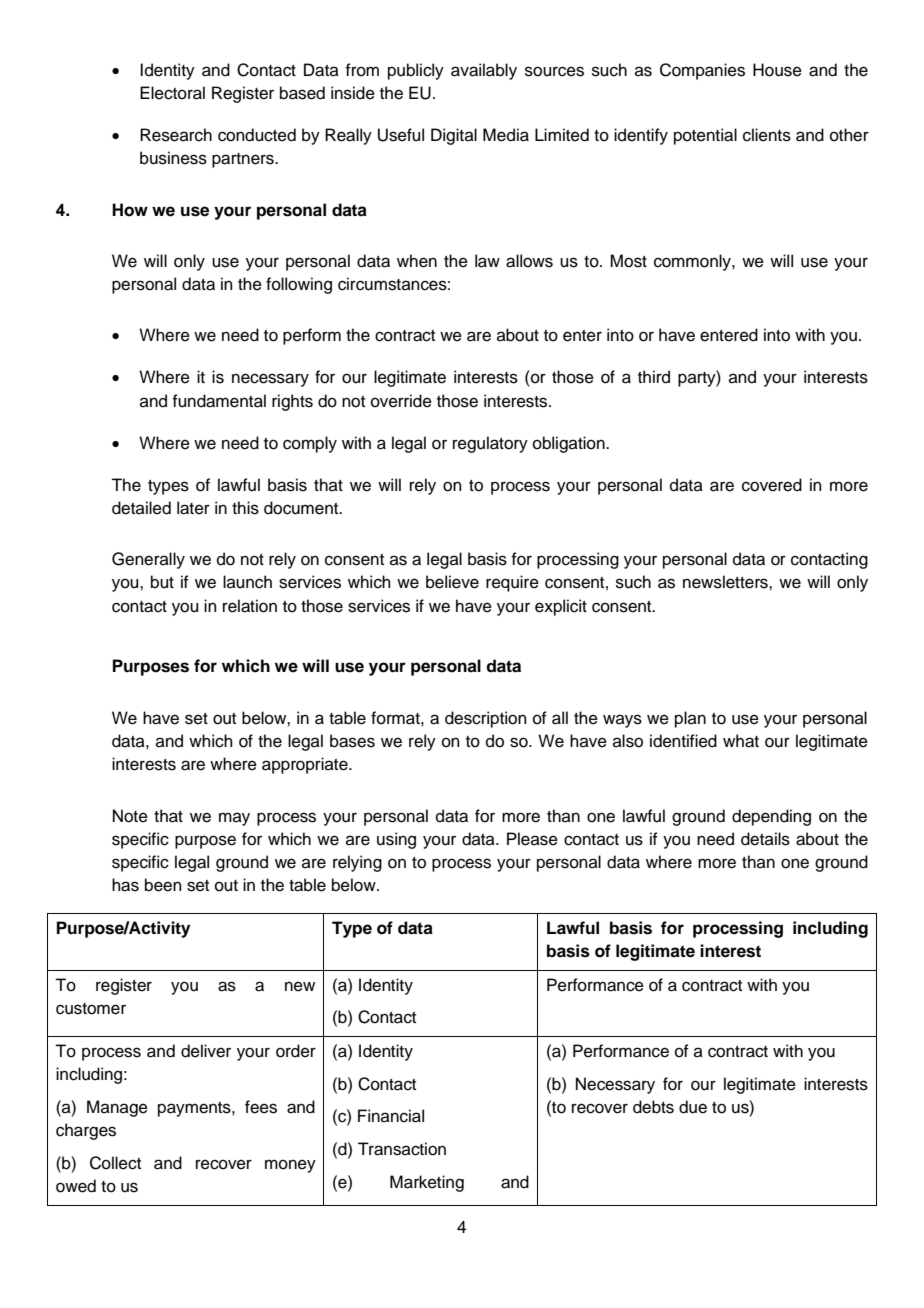 This screenshot has height=1308, width=924. Describe the element at coordinates (693, 1107) in the screenshot. I see `due` at that location.
